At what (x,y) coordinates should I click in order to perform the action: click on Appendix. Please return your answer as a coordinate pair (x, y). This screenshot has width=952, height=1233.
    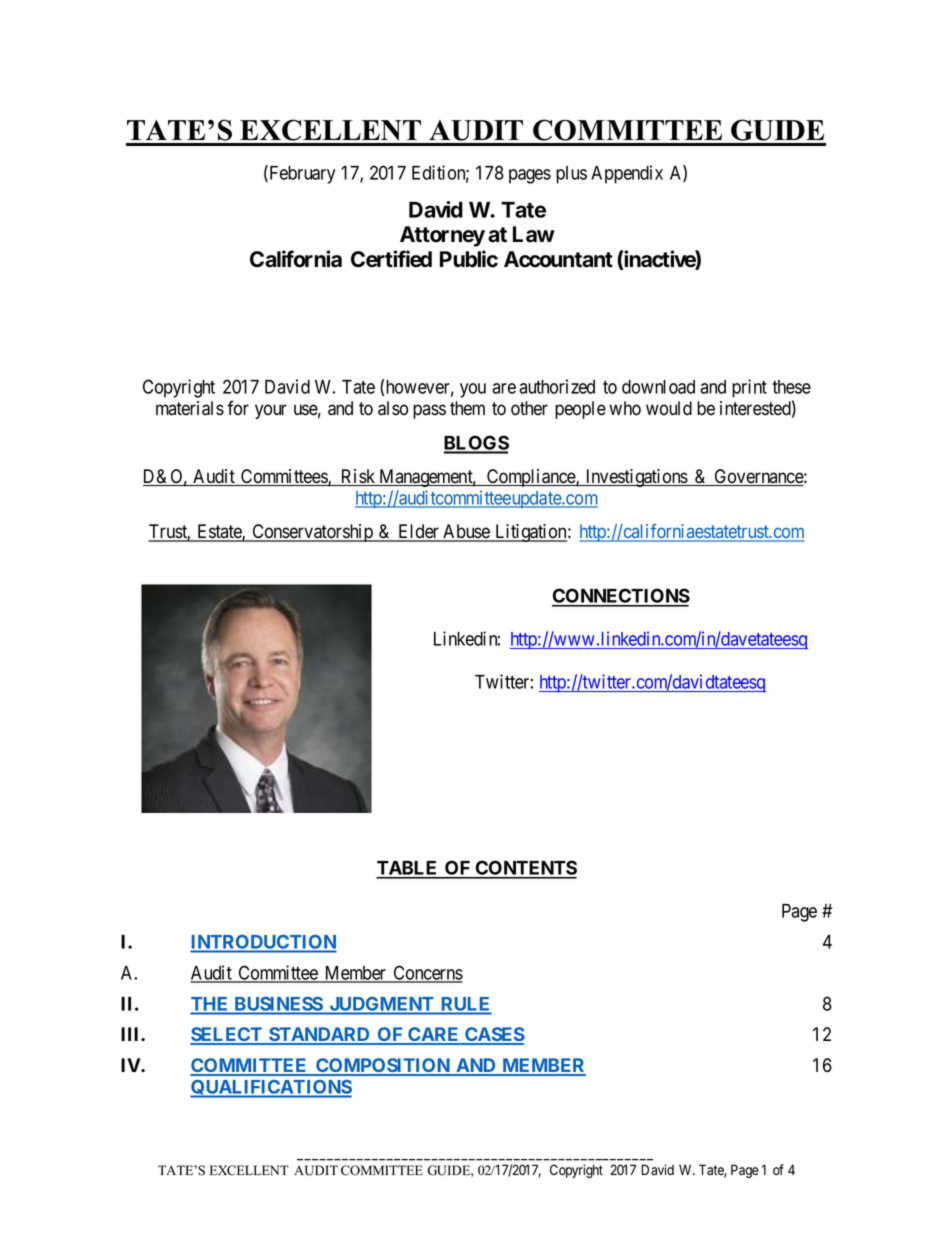
    Looking at the image, I should click on (627, 174).
